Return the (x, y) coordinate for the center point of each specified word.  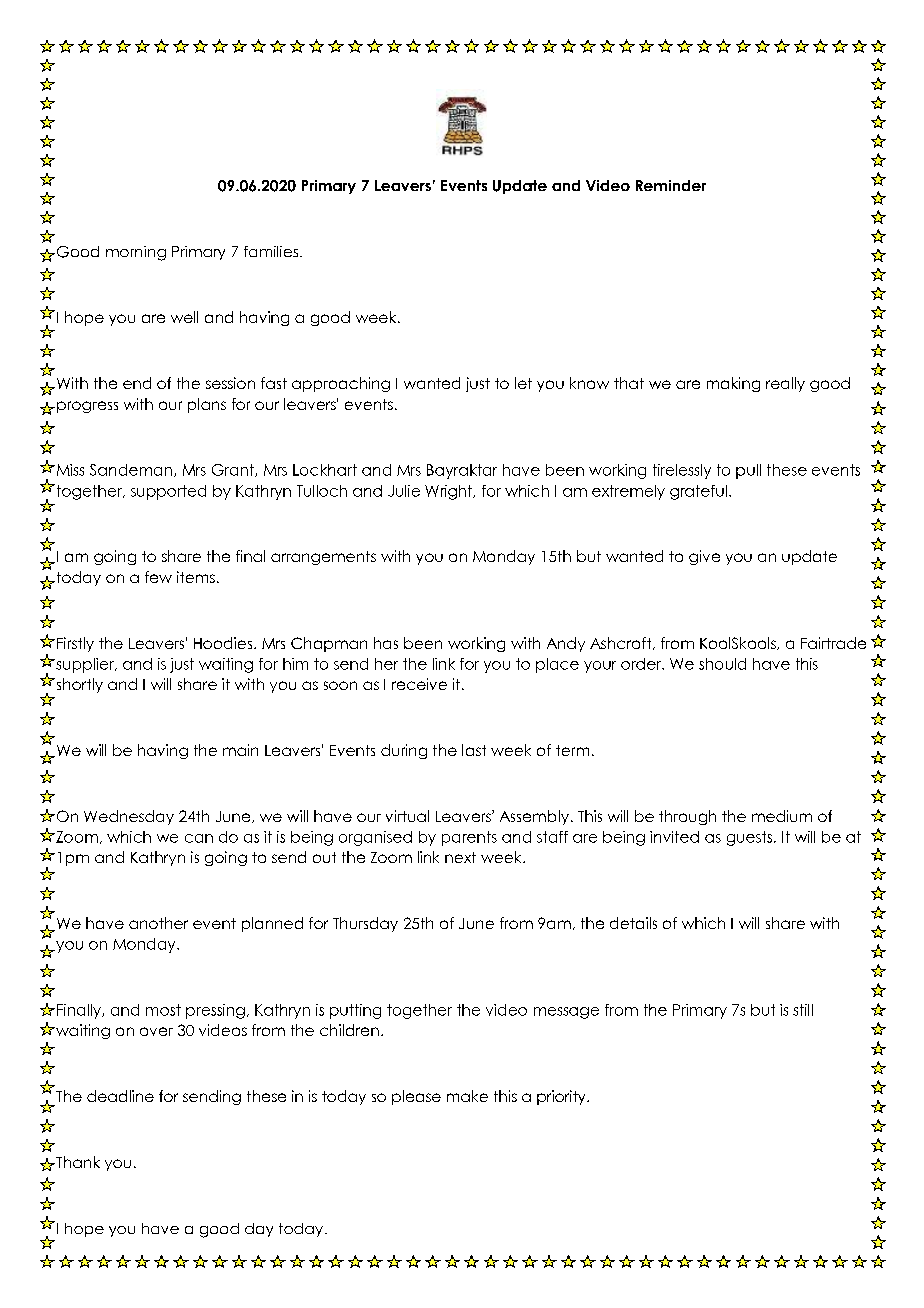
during (404, 751)
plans (207, 405)
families (272, 251)
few (158, 577)
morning (136, 253)
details (633, 923)
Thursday (365, 924)
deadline (120, 1096)
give (704, 557)
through (687, 817)
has (386, 643)
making (733, 384)
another (158, 923)
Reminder (671, 185)
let (523, 383)
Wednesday (129, 817)
